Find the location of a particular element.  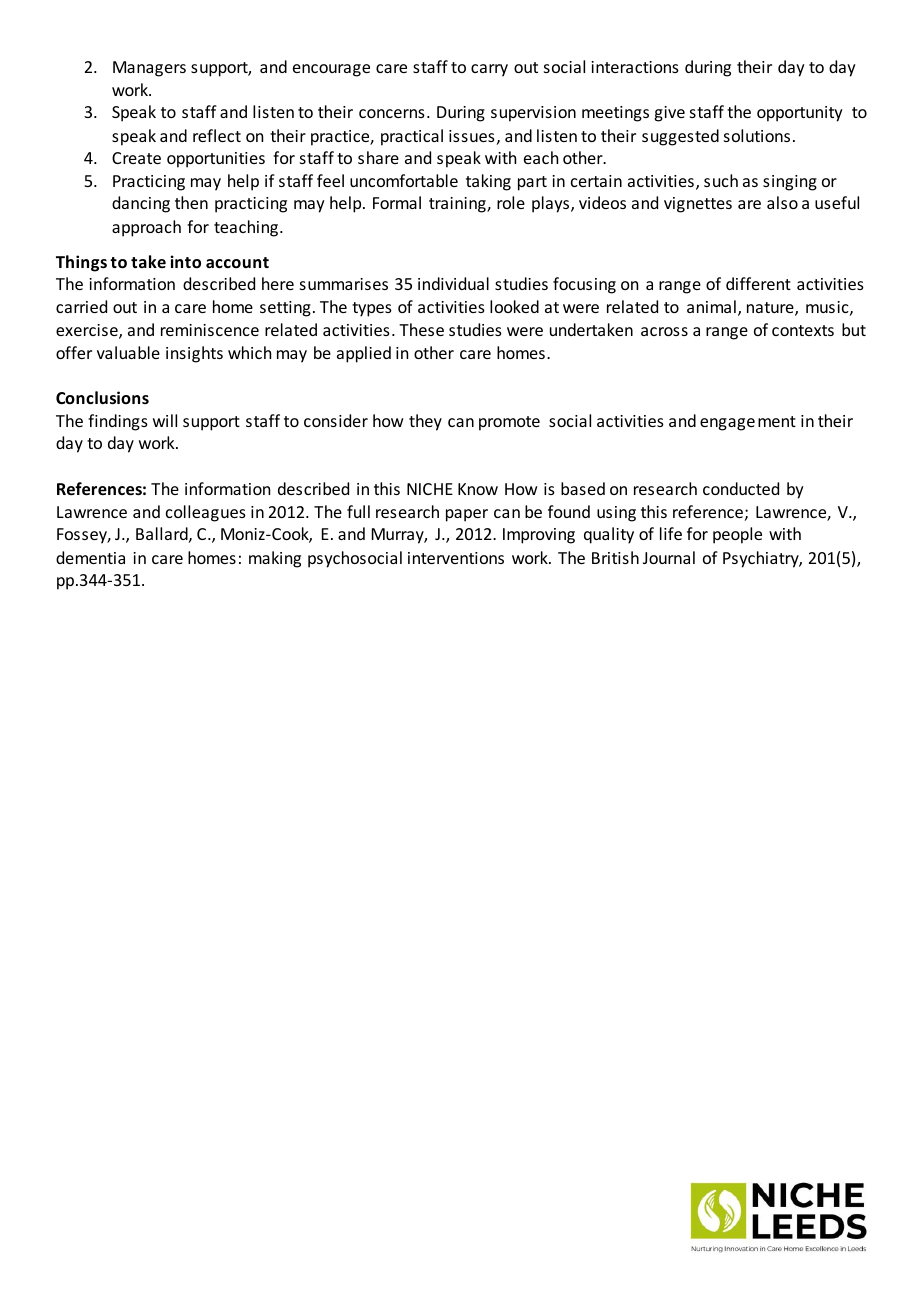

carry is located at coordinates (489, 70).
